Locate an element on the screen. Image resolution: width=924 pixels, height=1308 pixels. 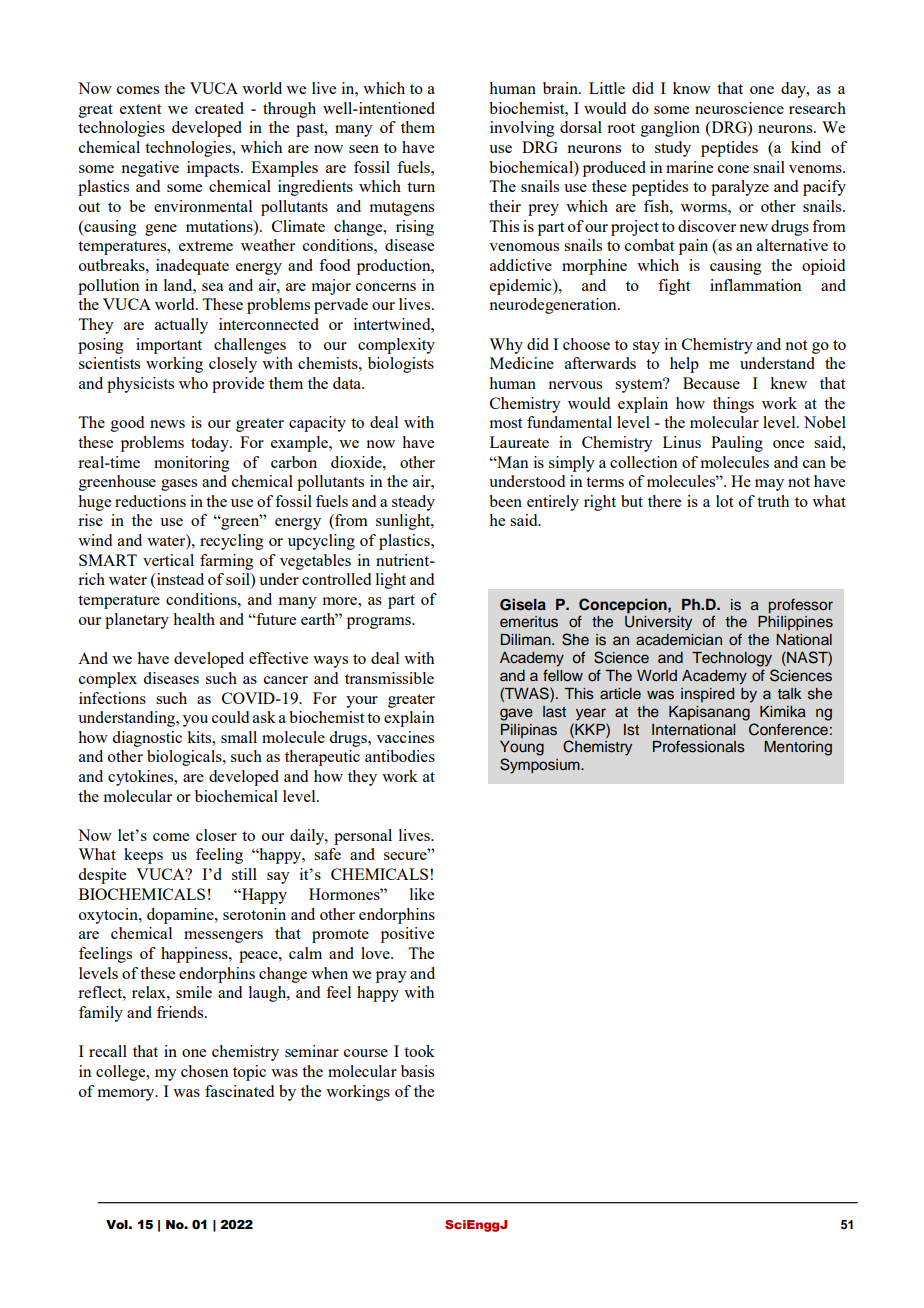
transmissible is located at coordinates (389, 678).
